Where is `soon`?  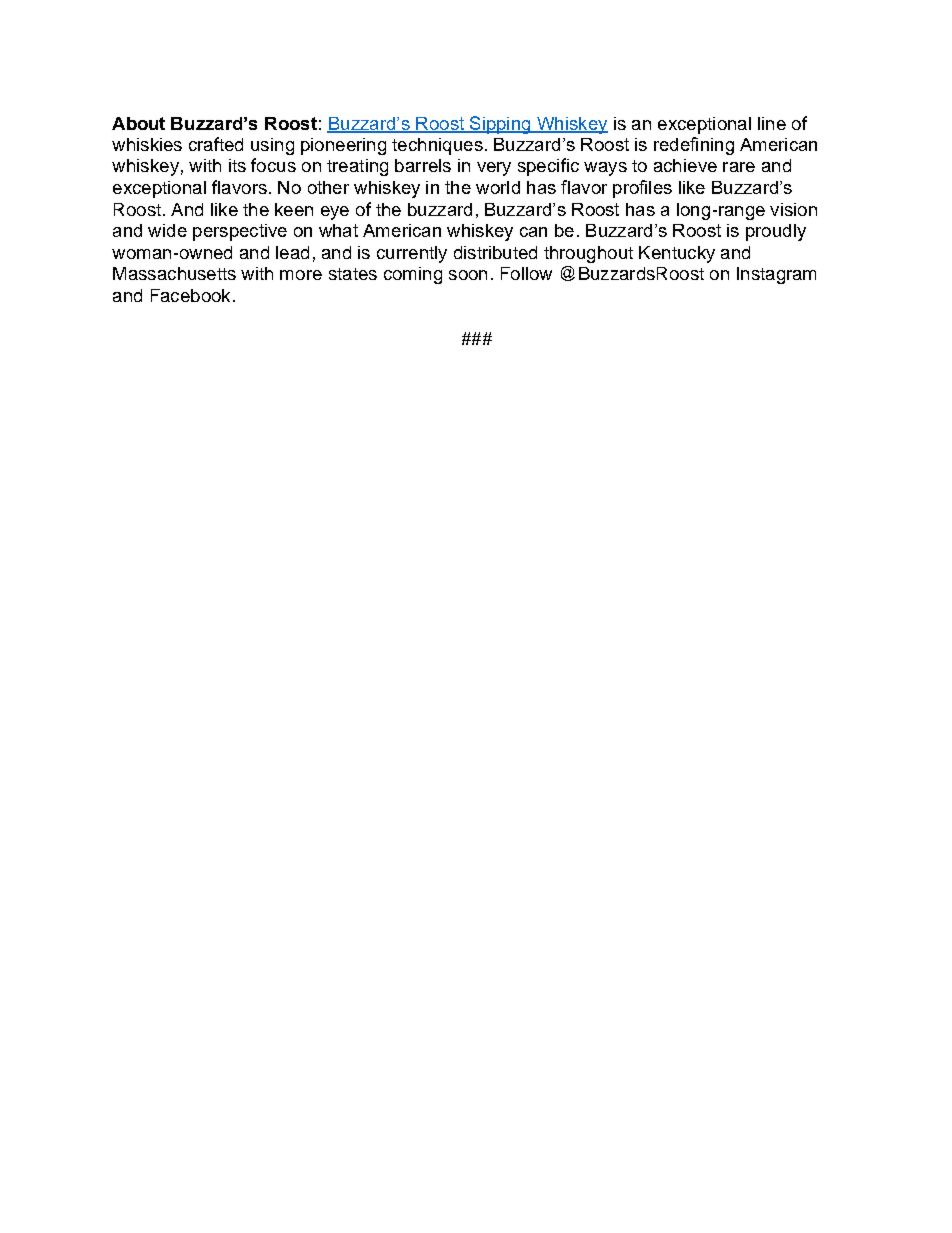 soon is located at coordinates (468, 275).
